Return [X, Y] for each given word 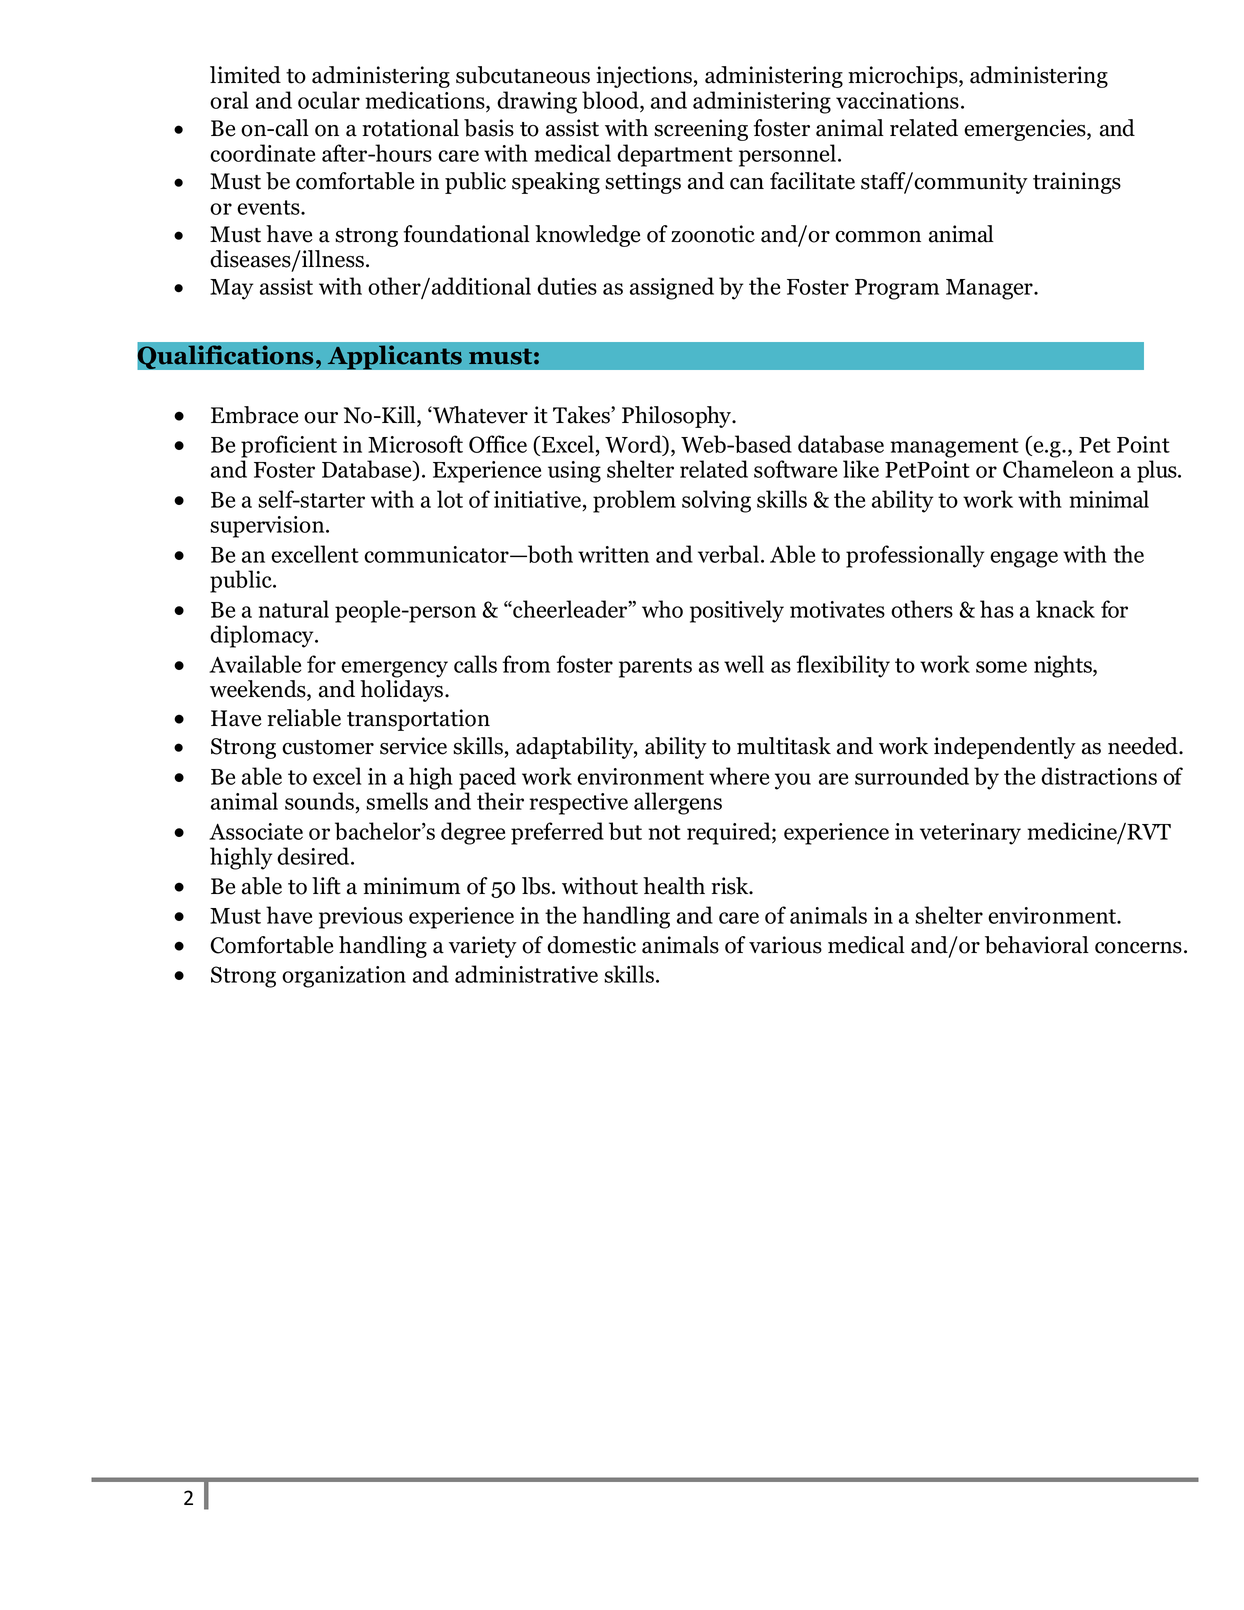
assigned [672, 288]
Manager [990, 289]
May [231, 289]
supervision [268, 527]
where [739, 776]
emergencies [1026, 130]
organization [344, 977]
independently [1005, 748]
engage [1024, 559]
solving [716, 501]
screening [701, 130]
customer [328, 747]
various [785, 945]
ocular [329, 100]
